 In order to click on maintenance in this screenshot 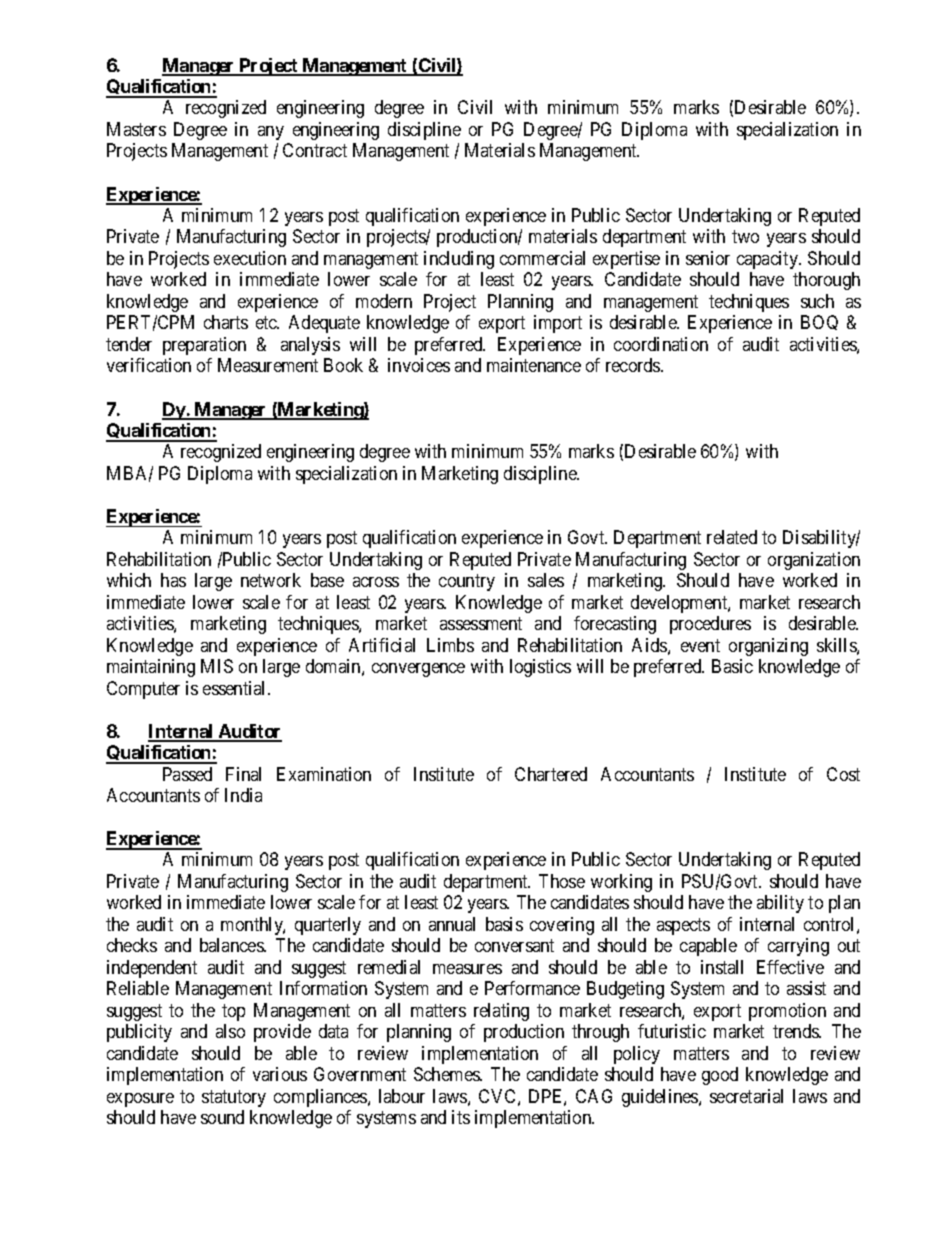, I will do `click(534, 365)`.
